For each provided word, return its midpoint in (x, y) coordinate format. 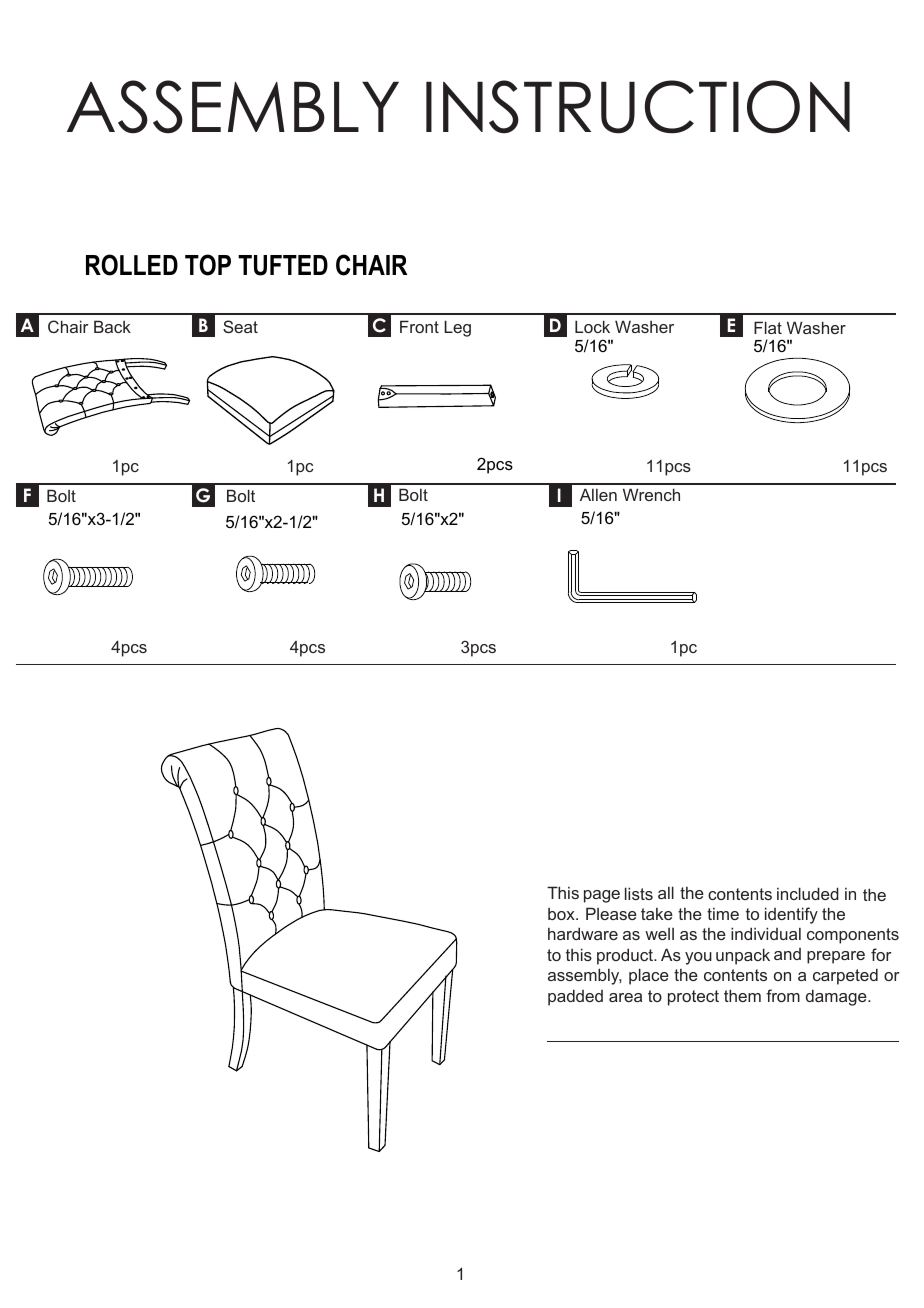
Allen (598, 494)
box (562, 914)
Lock (592, 326)
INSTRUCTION (638, 107)
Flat (768, 327)
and (787, 954)
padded (575, 997)
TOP (208, 265)
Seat (240, 326)
